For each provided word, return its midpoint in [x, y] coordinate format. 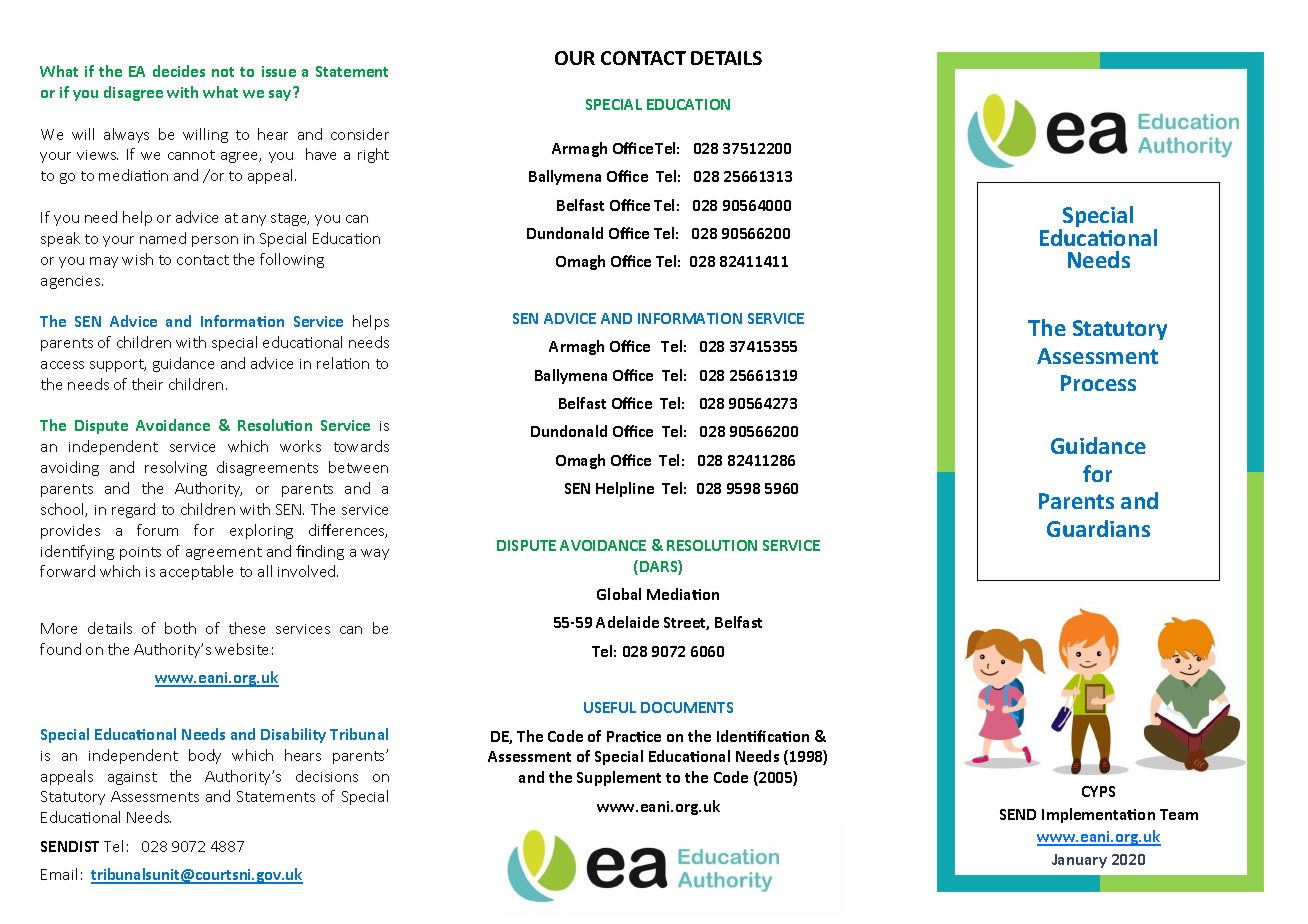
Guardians [1098, 528]
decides [179, 71]
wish [137, 259]
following [292, 260]
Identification [763, 736]
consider [360, 134]
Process [1098, 383]
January [1079, 861]
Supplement [619, 778]
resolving [176, 468]
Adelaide [627, 622]
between [358, 467]
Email [59, 874]
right [373, 155]
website [241, 649]
